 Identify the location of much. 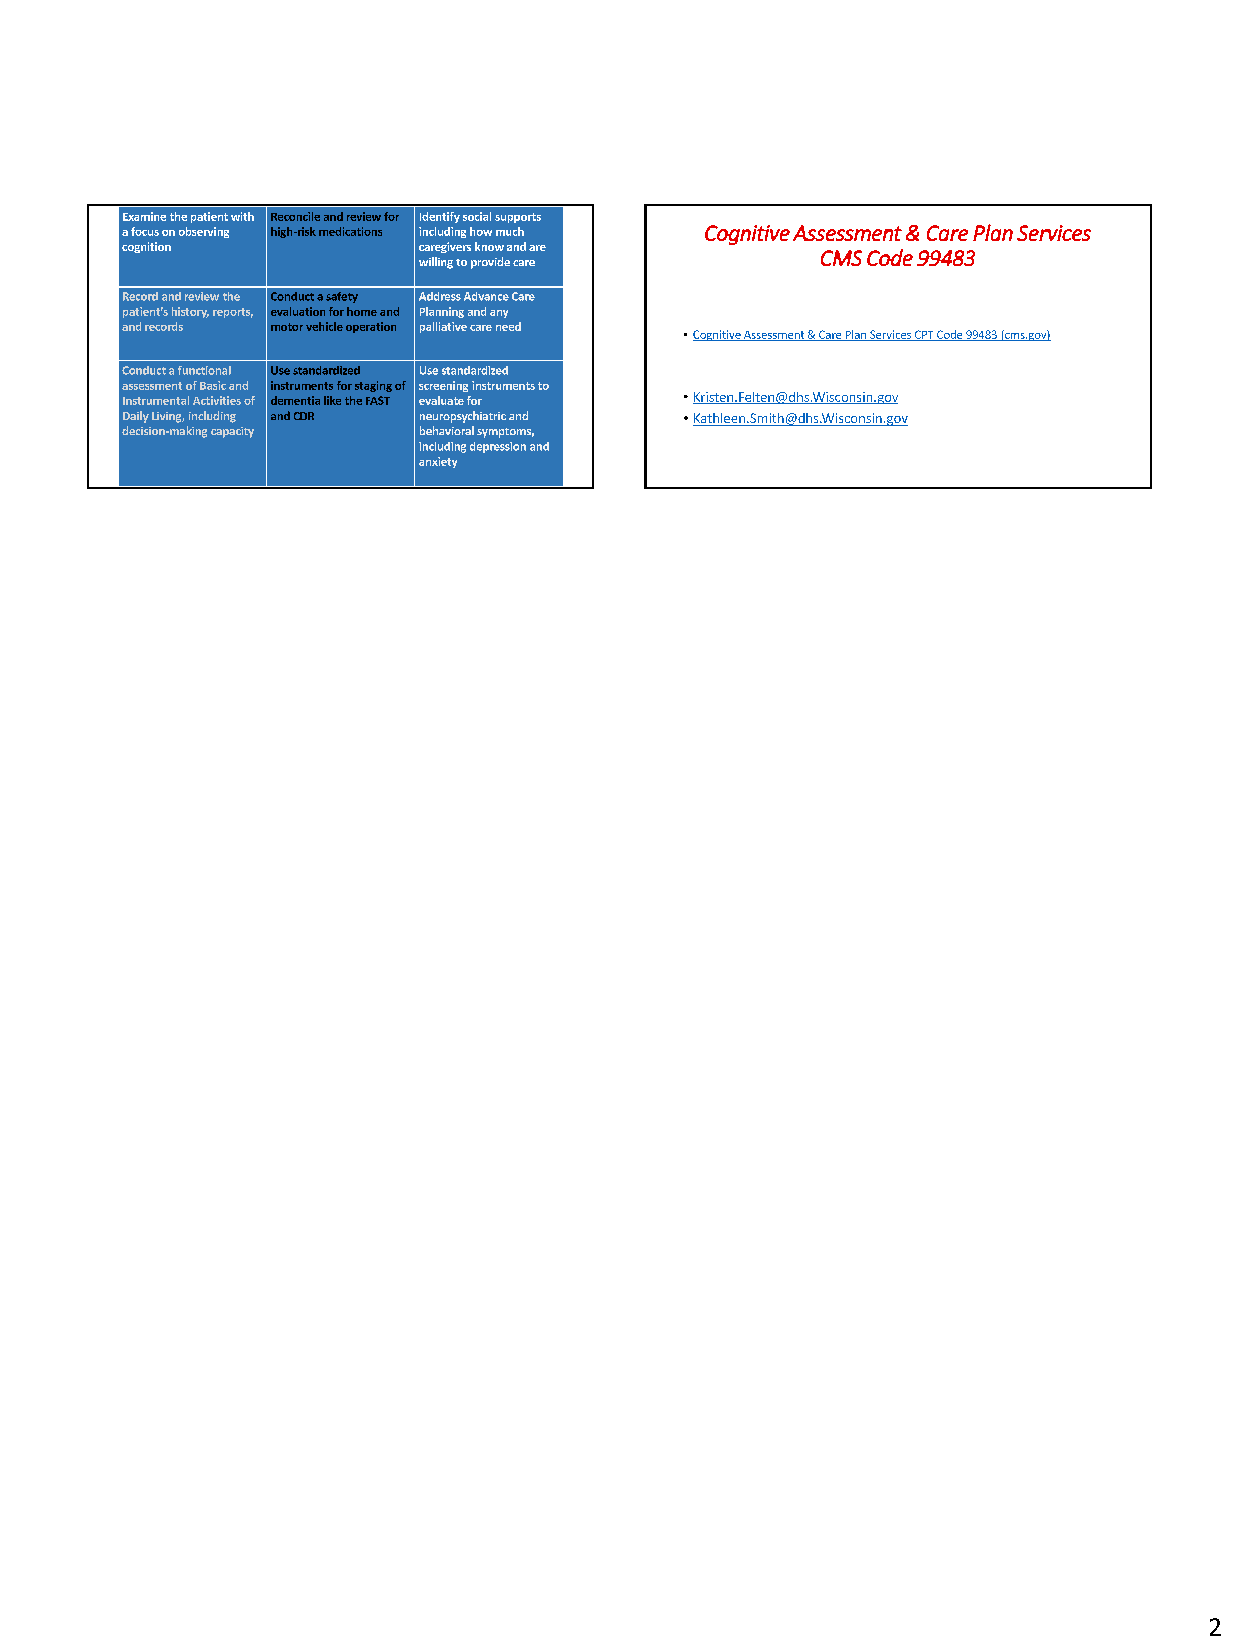
(510, 231).
